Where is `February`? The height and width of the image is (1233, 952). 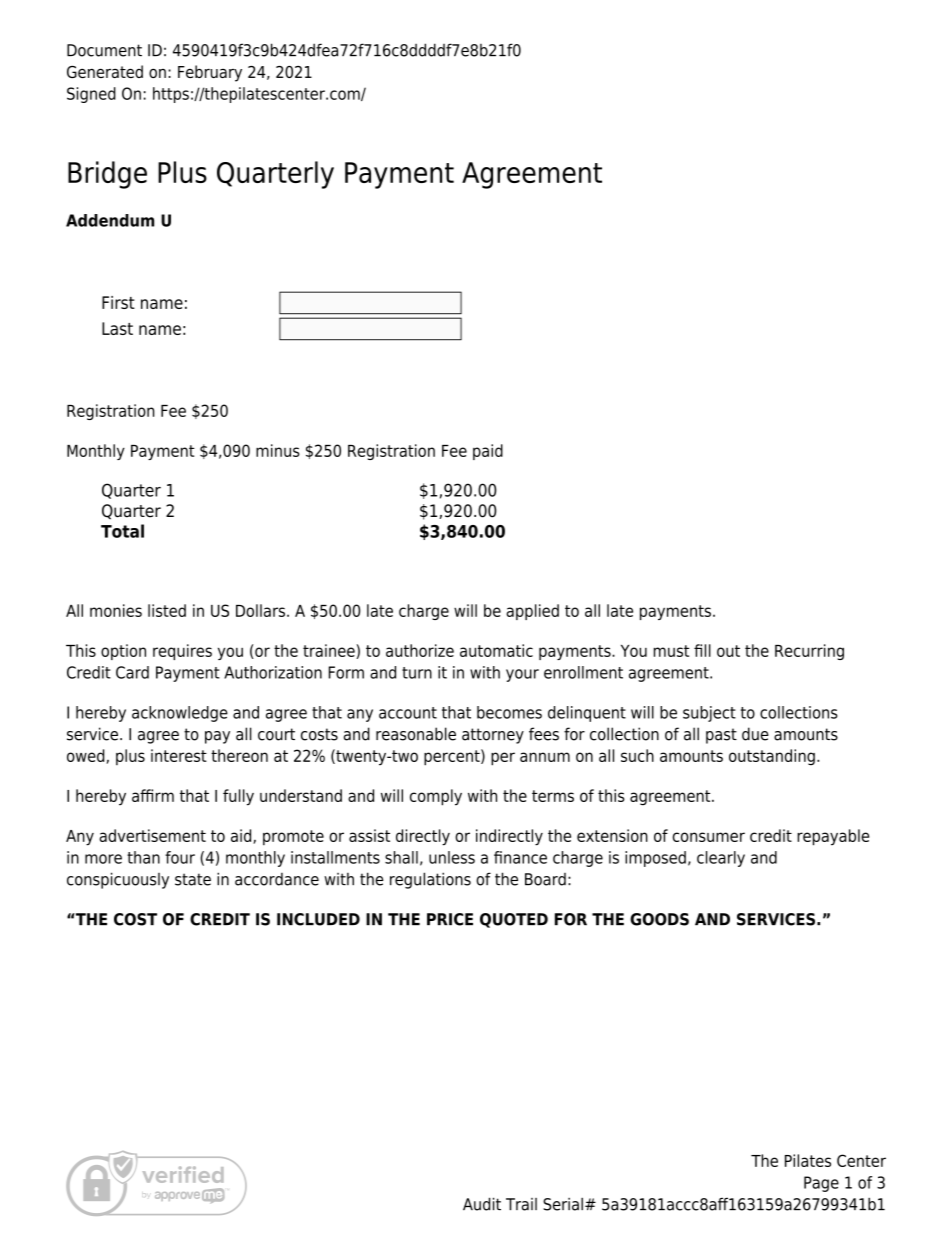
February is located at coordinates (210, 73).
